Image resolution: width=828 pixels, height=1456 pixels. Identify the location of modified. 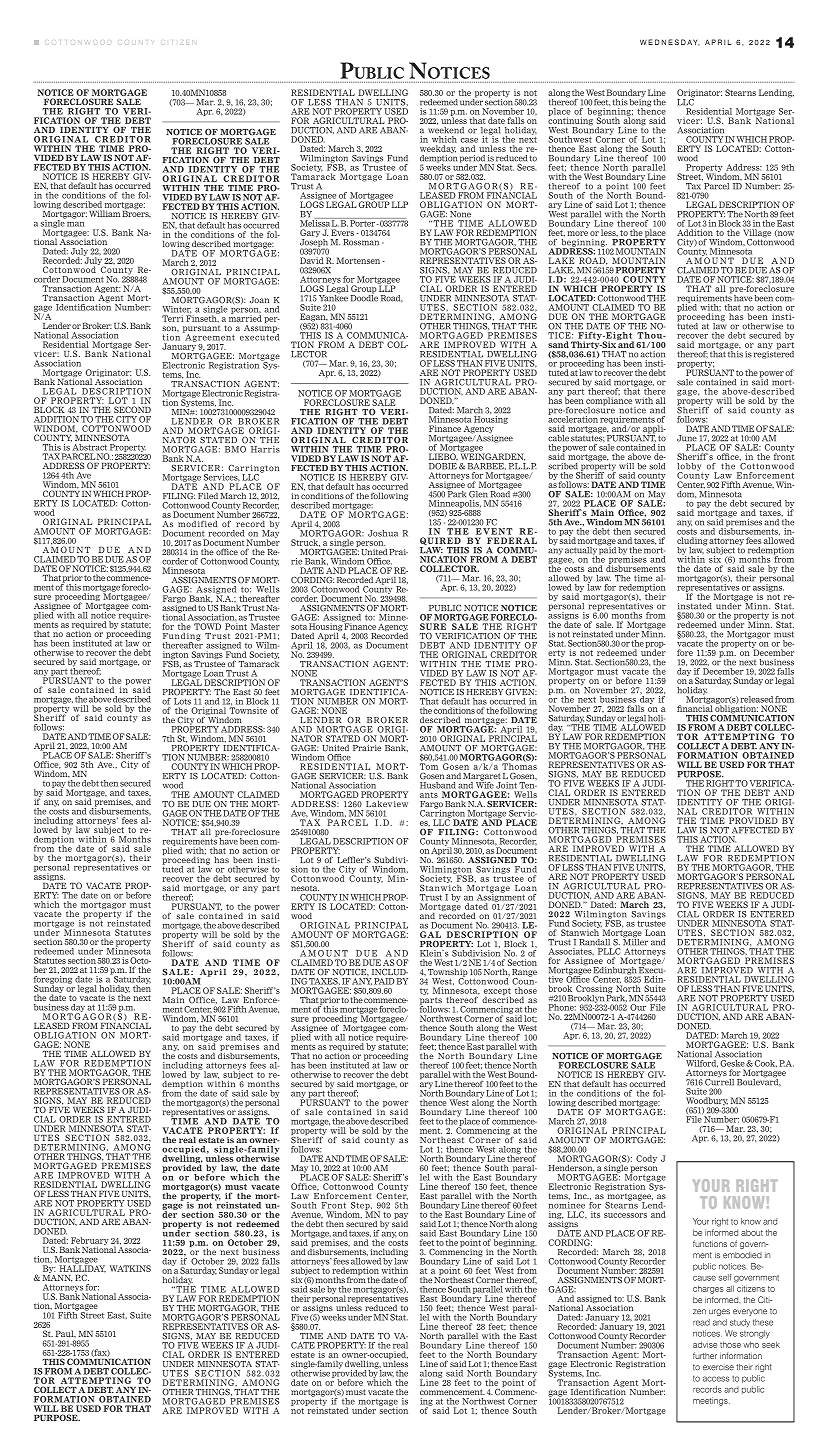
(197, 524).
